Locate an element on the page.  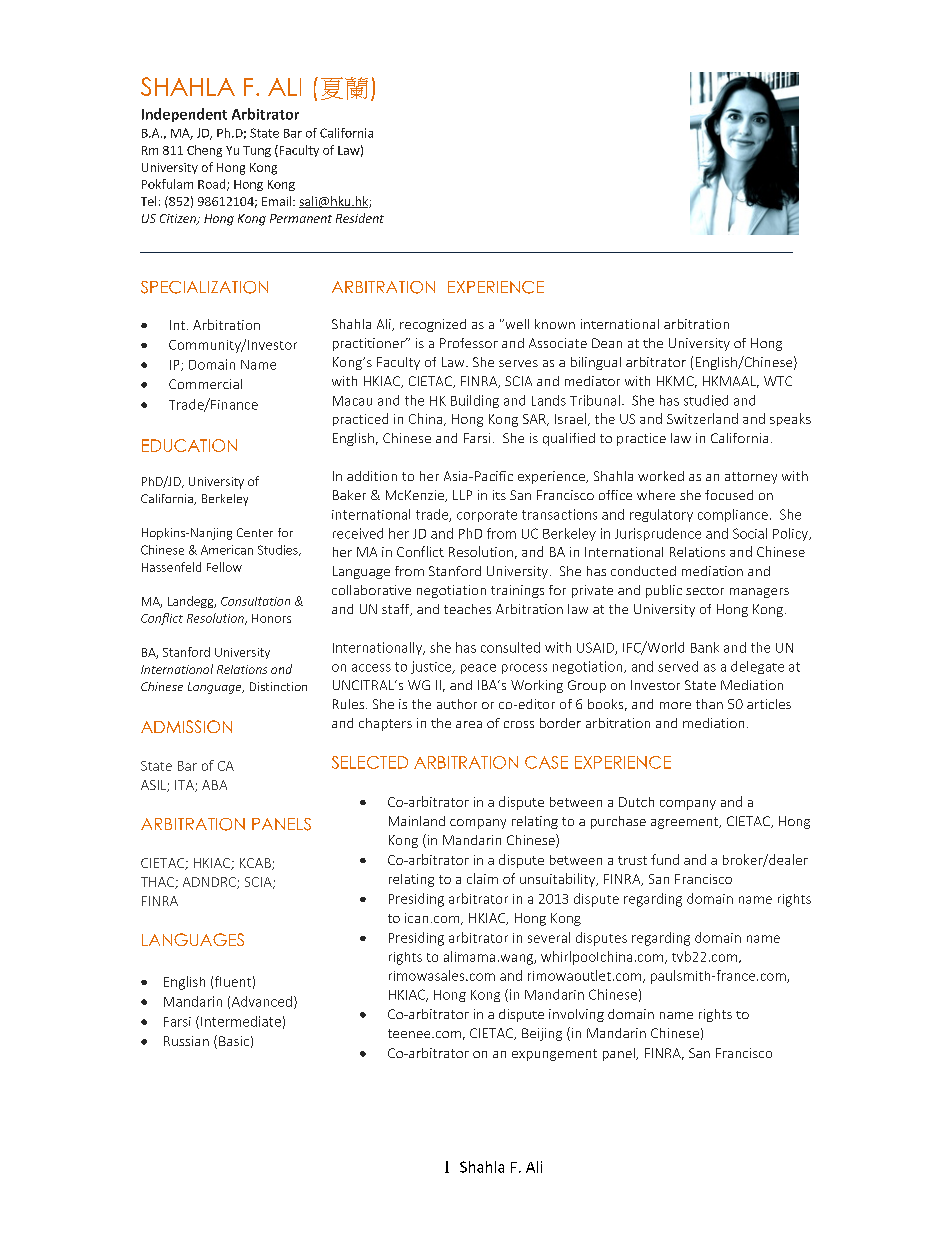
sector is located at coordinates (705, 591).
